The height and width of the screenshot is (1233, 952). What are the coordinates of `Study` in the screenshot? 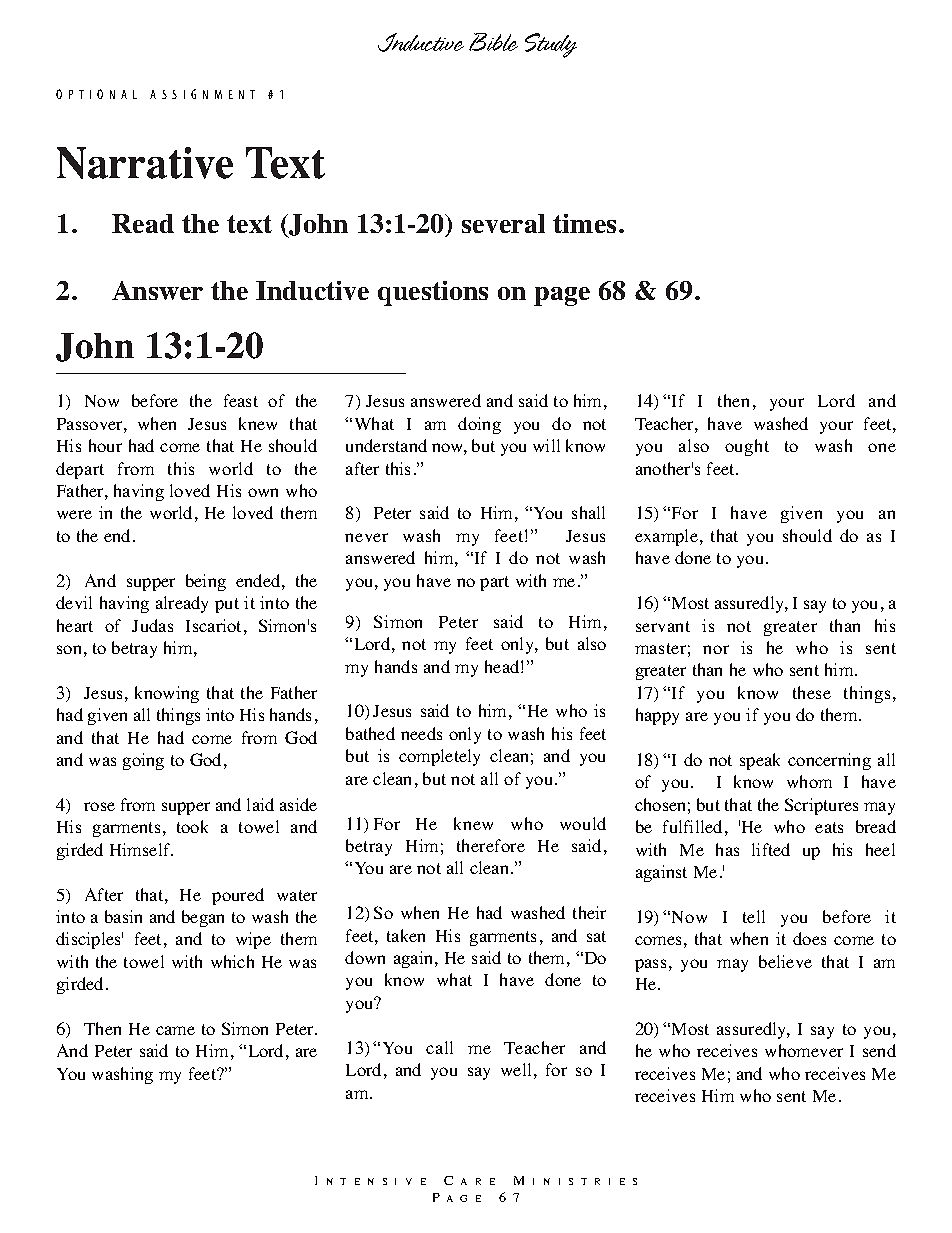 It's located at (551, 45).
